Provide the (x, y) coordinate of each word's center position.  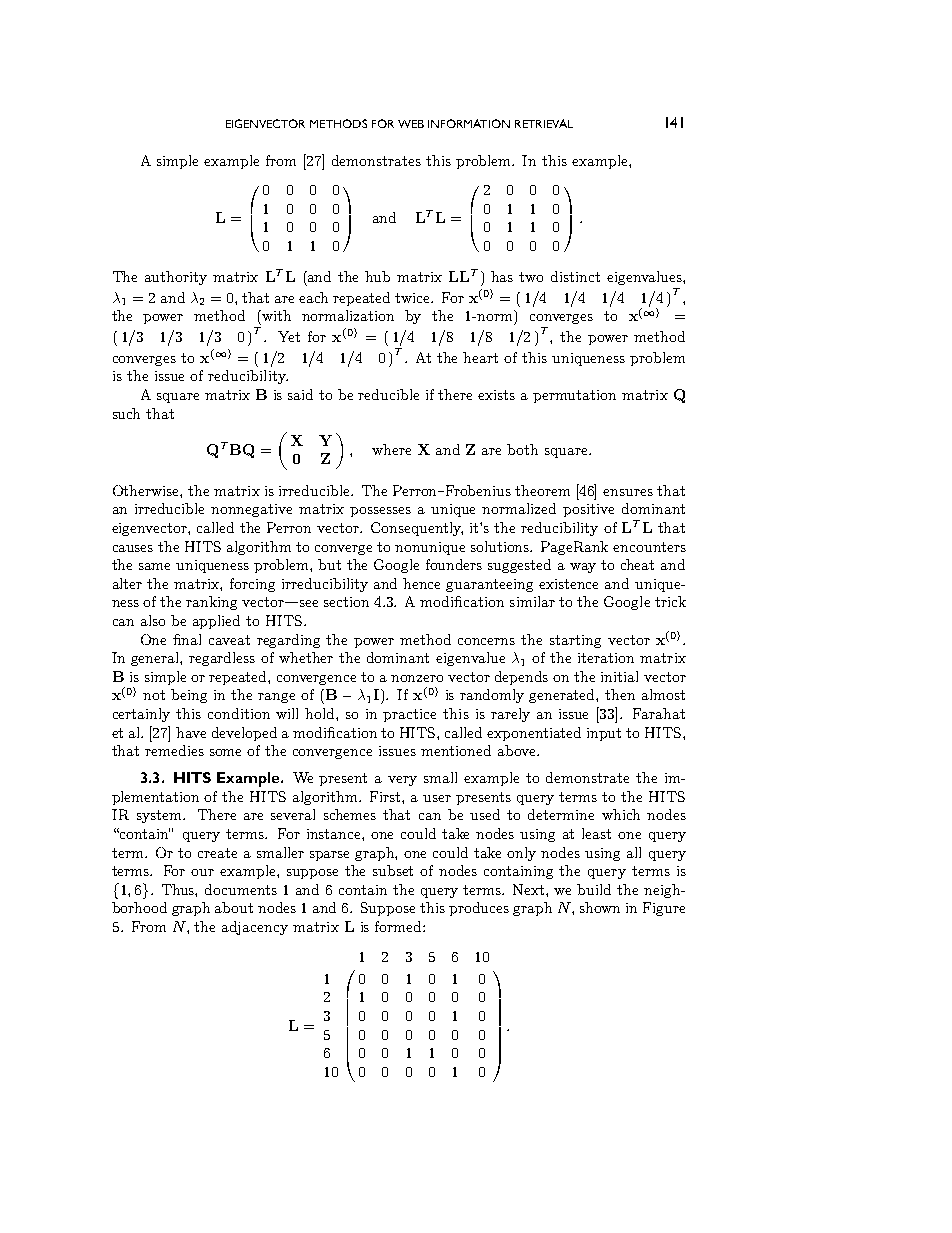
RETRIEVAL (544, 123)
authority (176, 278)
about (234, 907)
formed (399, 926)
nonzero (417, 678)
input (604, 734)
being (189, 696)
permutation (574, 396)
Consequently (417, 529)
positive (588, 510)
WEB (411, 124)
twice (414, 298)
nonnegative (251, 510)
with (275, 315)
